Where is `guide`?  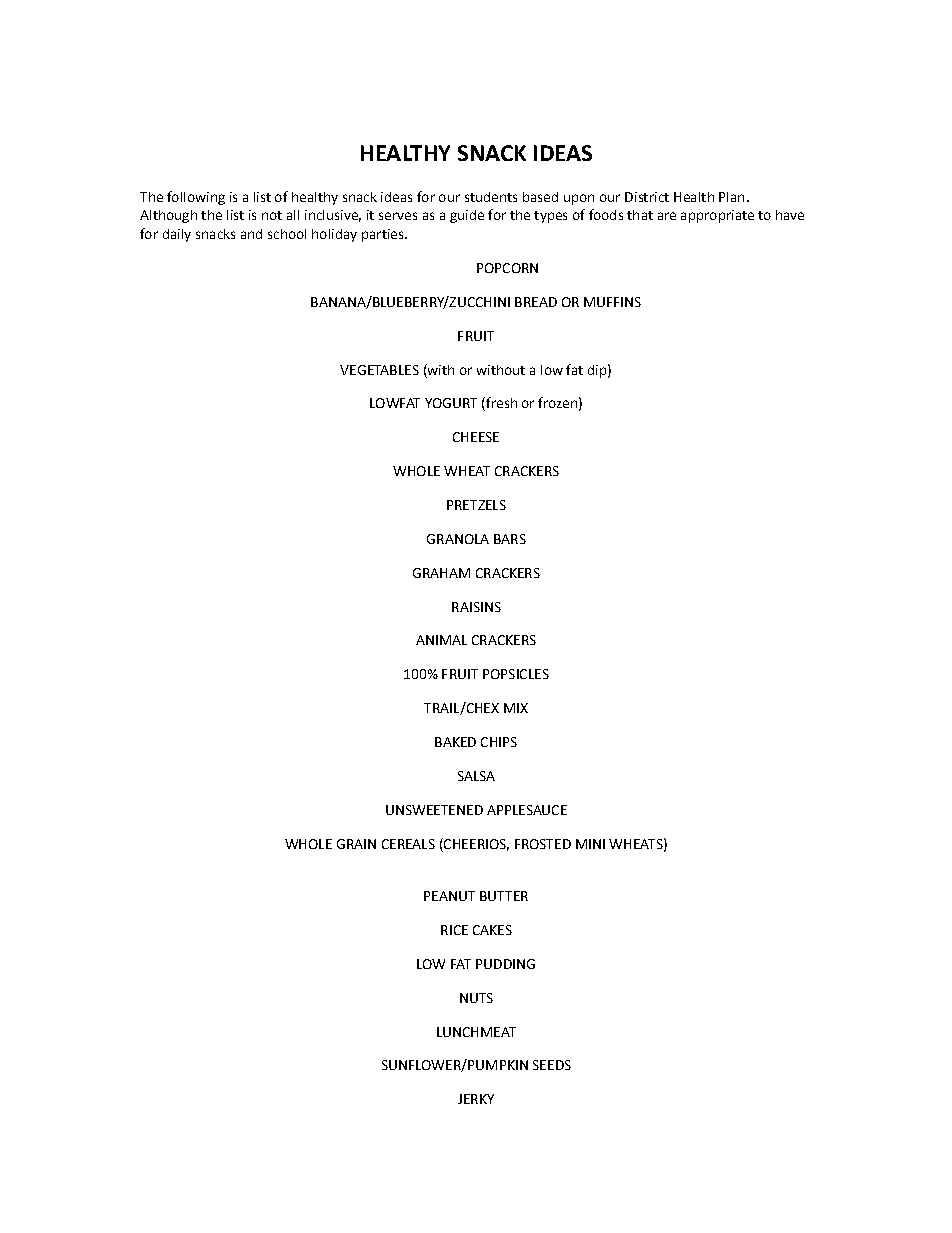 guide is located at coordinates (467, 216).
